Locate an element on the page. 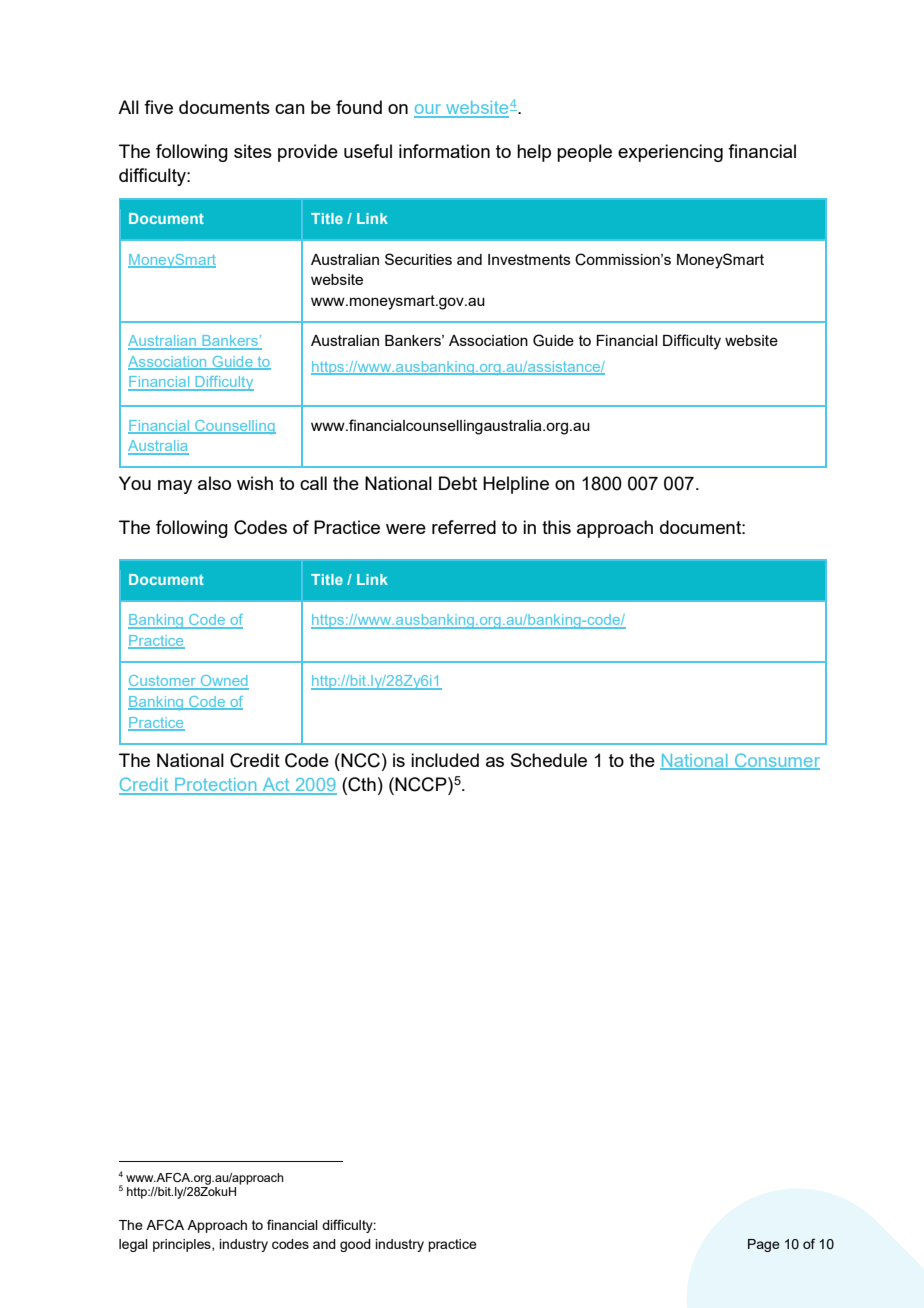 This image has height=1308, width=924. included is located at coordinates (445, 760).
